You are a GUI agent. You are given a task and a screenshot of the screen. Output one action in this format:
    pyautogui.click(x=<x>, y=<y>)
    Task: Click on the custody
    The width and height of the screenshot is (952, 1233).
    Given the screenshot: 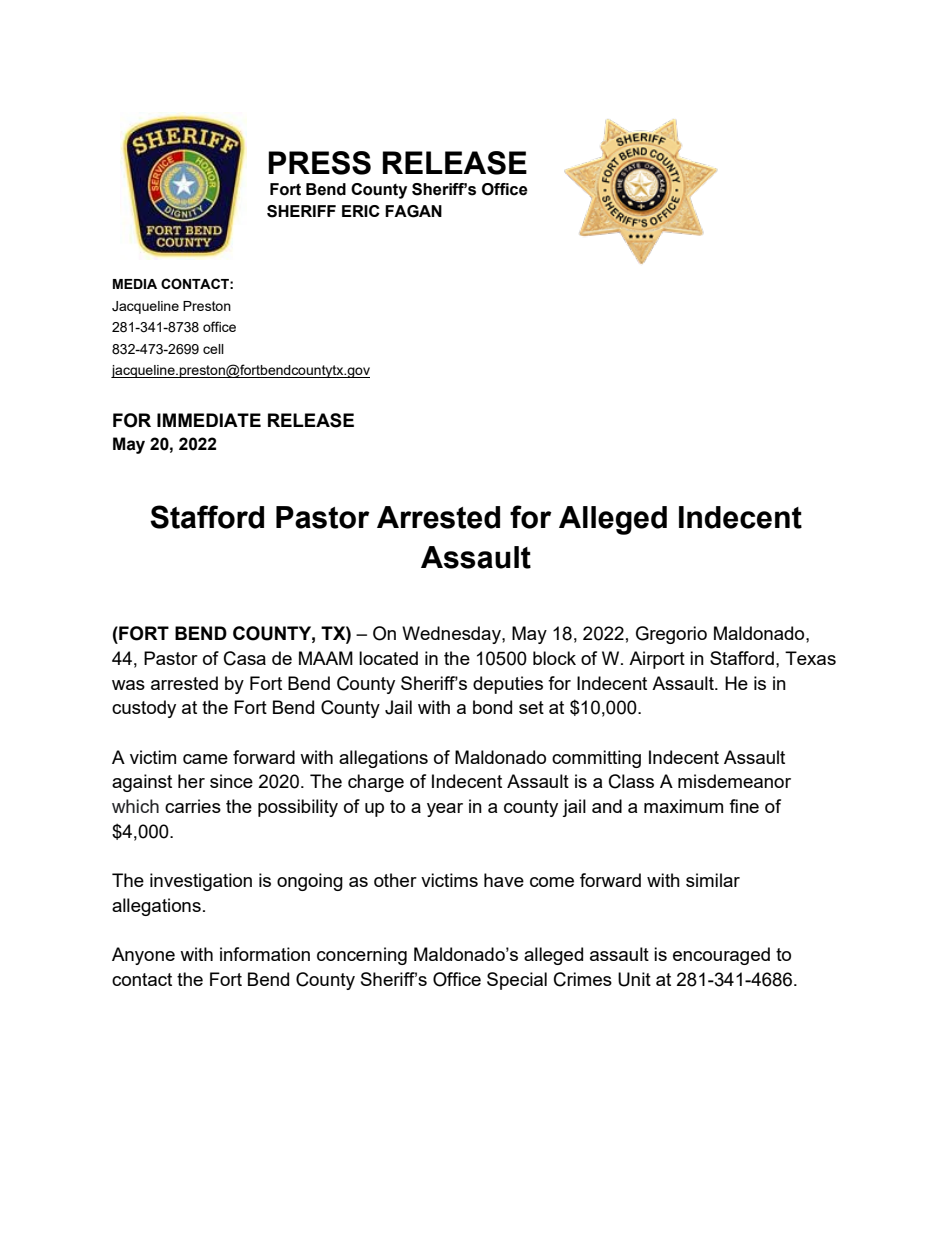 What is the action you would take?
    pyautogui.click(x=144, y=709)
